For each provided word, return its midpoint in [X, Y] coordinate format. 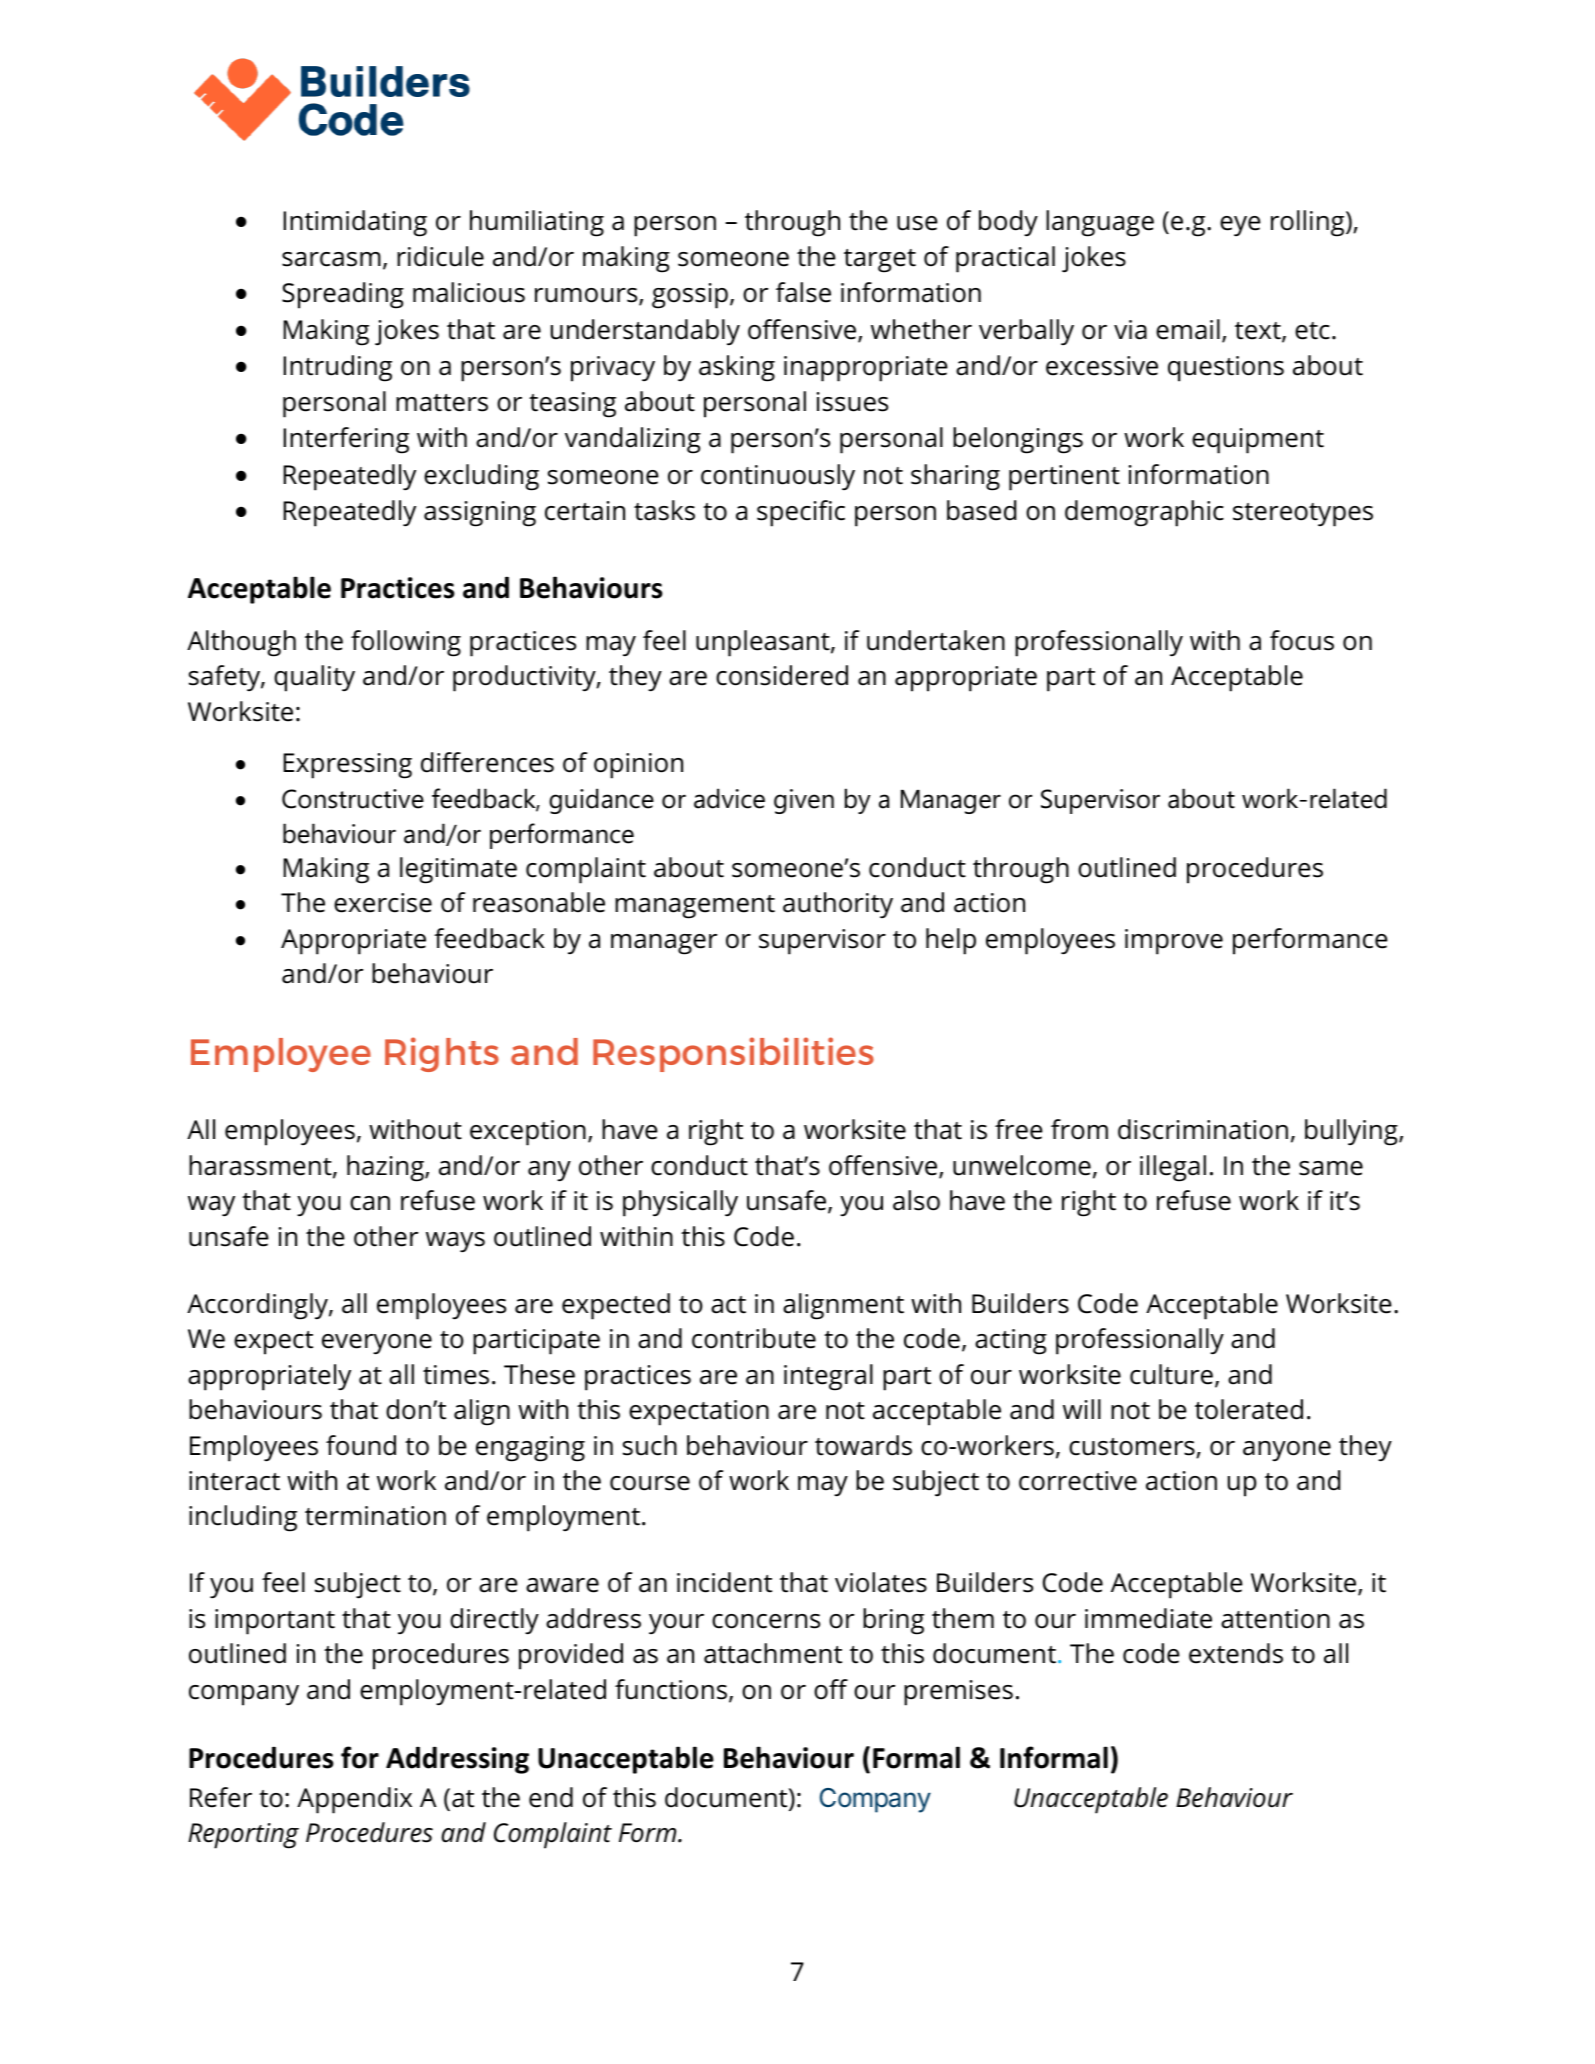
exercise [383, 903]
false [803, 292]
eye [1240, 226]
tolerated [1249, 1409]
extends [1236, 1653]
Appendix [354, 1800]
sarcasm [331, 259]
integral [828, 1377]
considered [782, 675]
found [361, 1445]
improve [1174, 942]
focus [1302, 640]
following [406, 643]
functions [671, 1689]
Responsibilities [733, 1054]
